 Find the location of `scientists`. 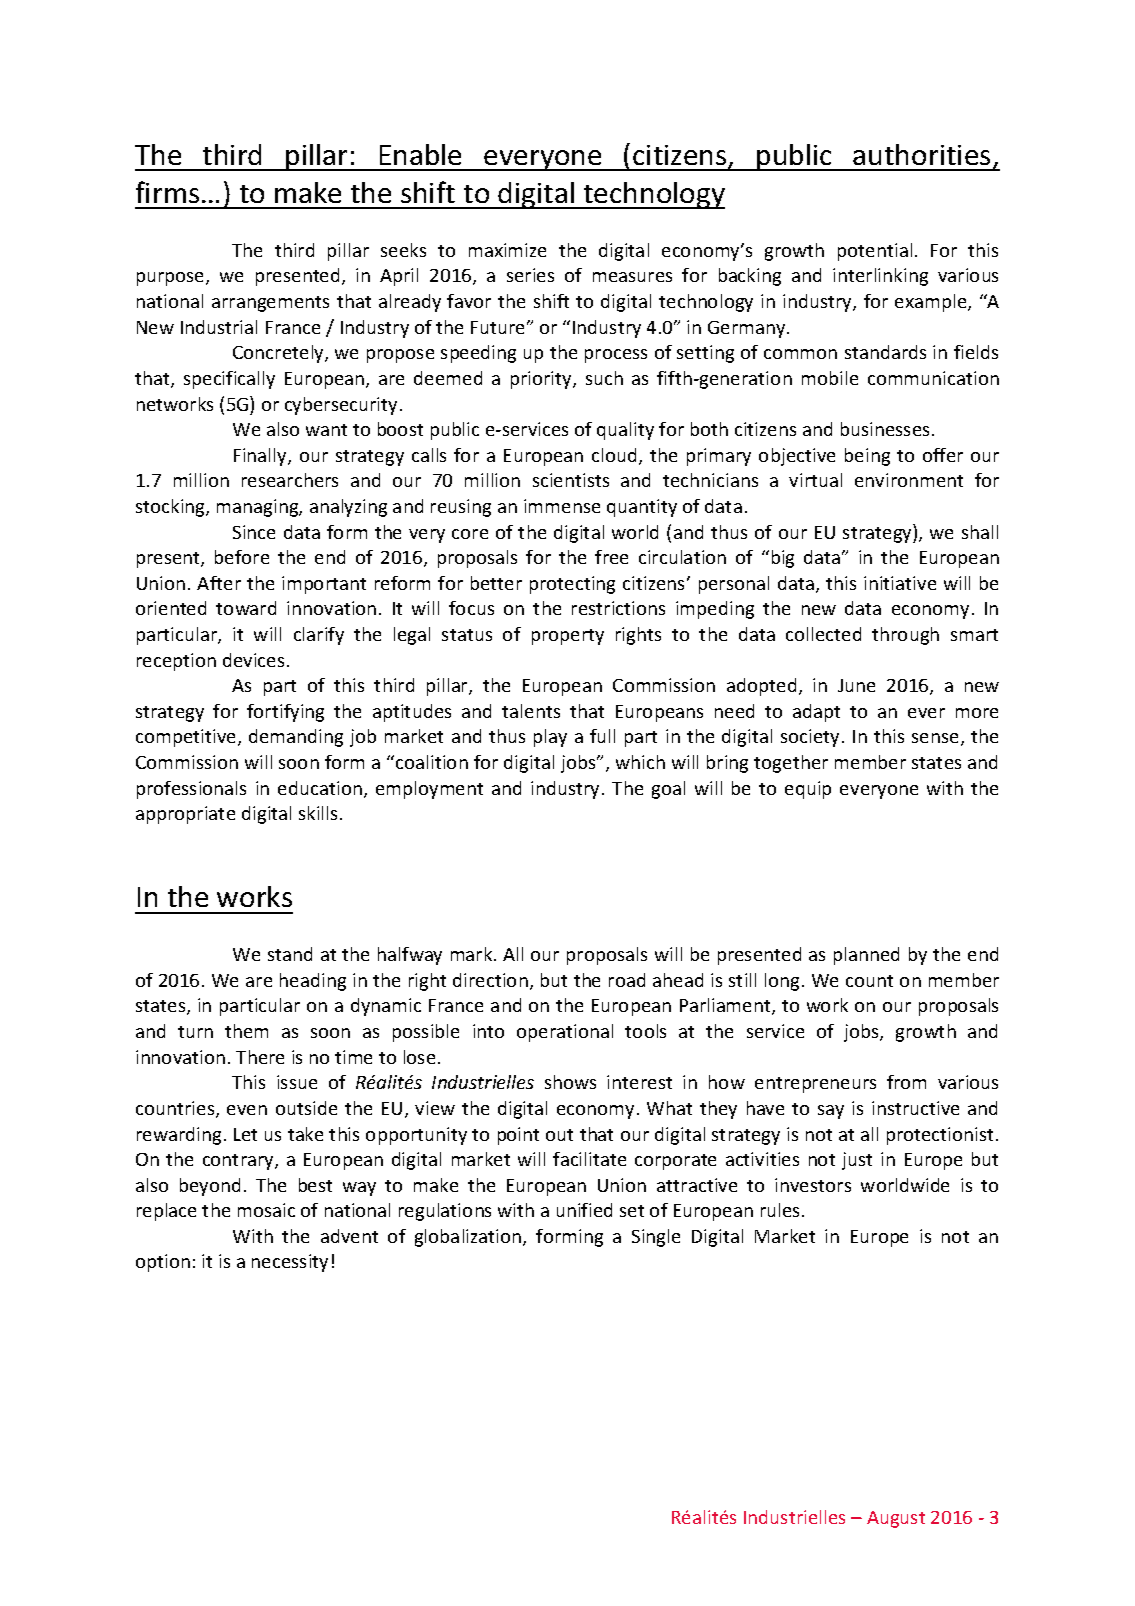

scientists is located at coordinates (571, 480).
